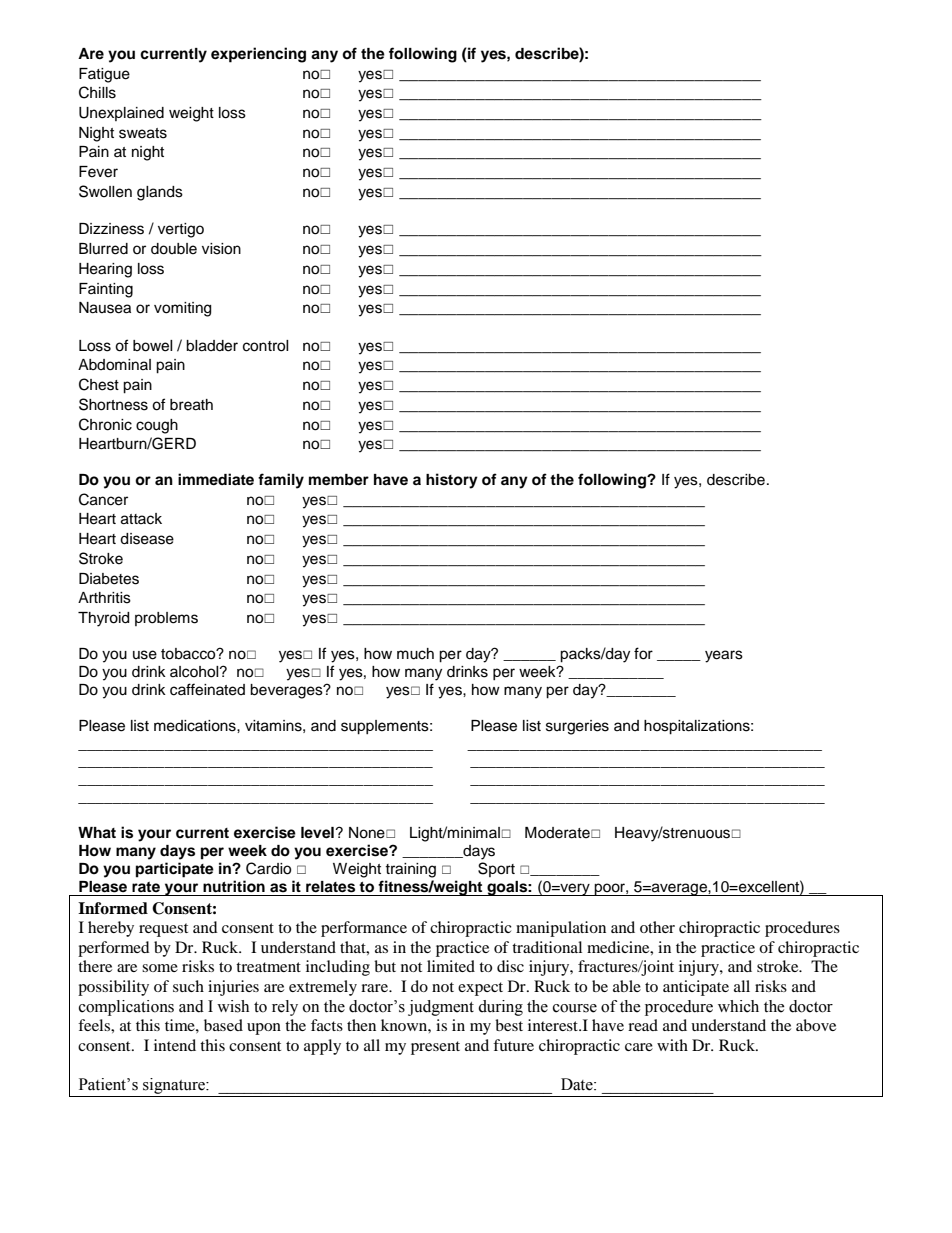 The height and width of the screenshot is (1233, 952). I want to click on with, so click(672, 1045).
